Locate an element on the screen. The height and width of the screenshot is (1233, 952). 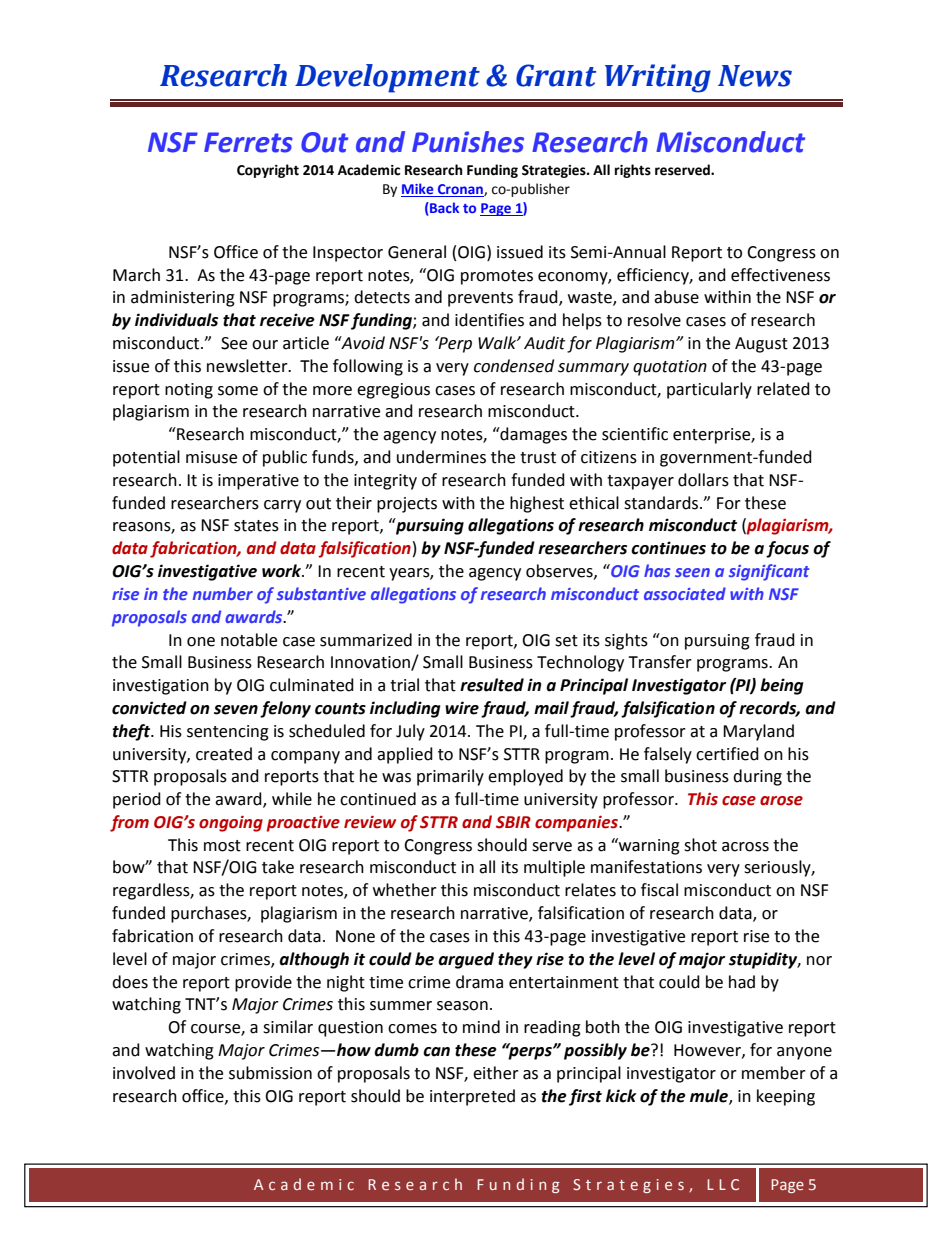
member is located at coordinates (774, 1073).
